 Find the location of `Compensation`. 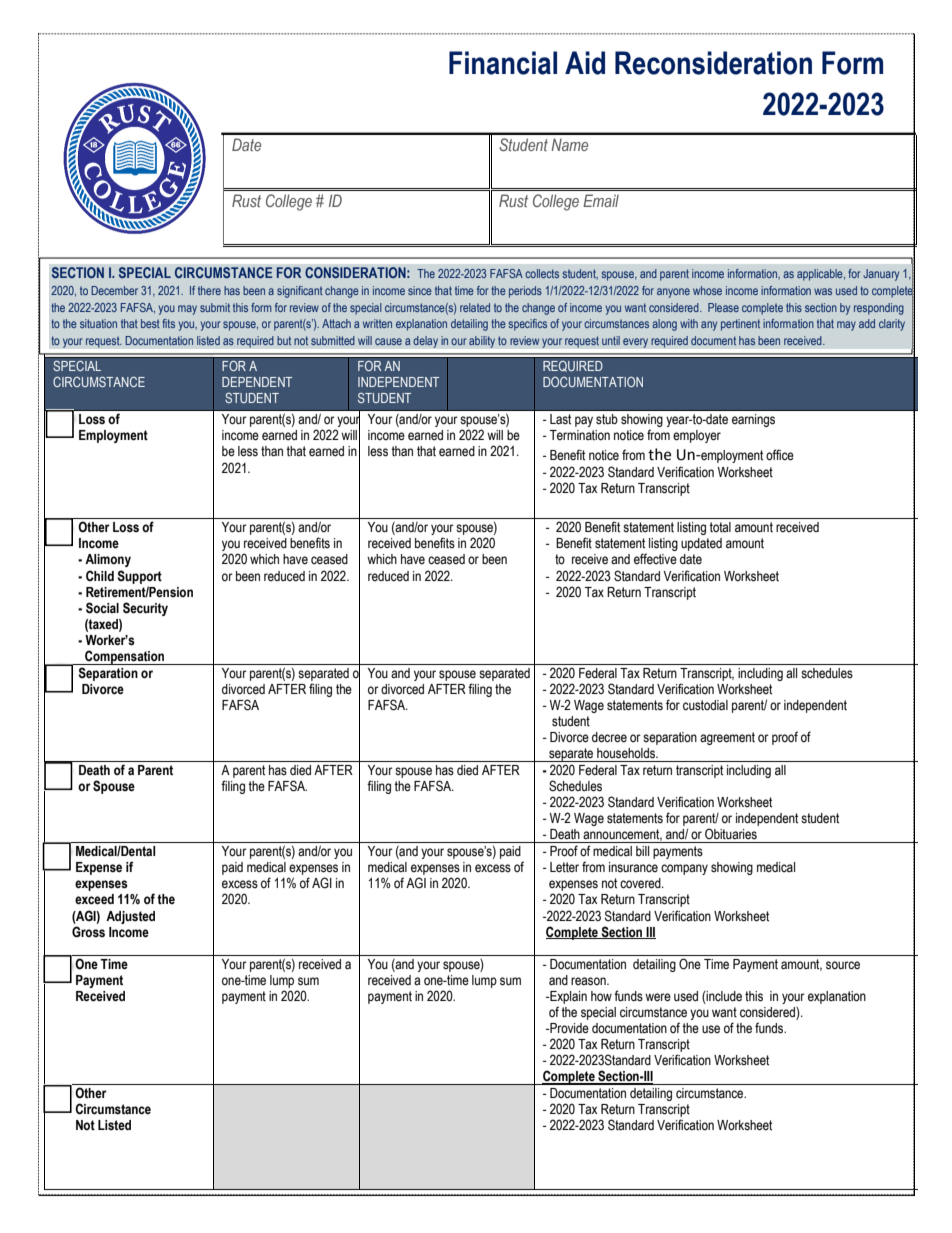

Compensation is located at coordinates (125, 657).
